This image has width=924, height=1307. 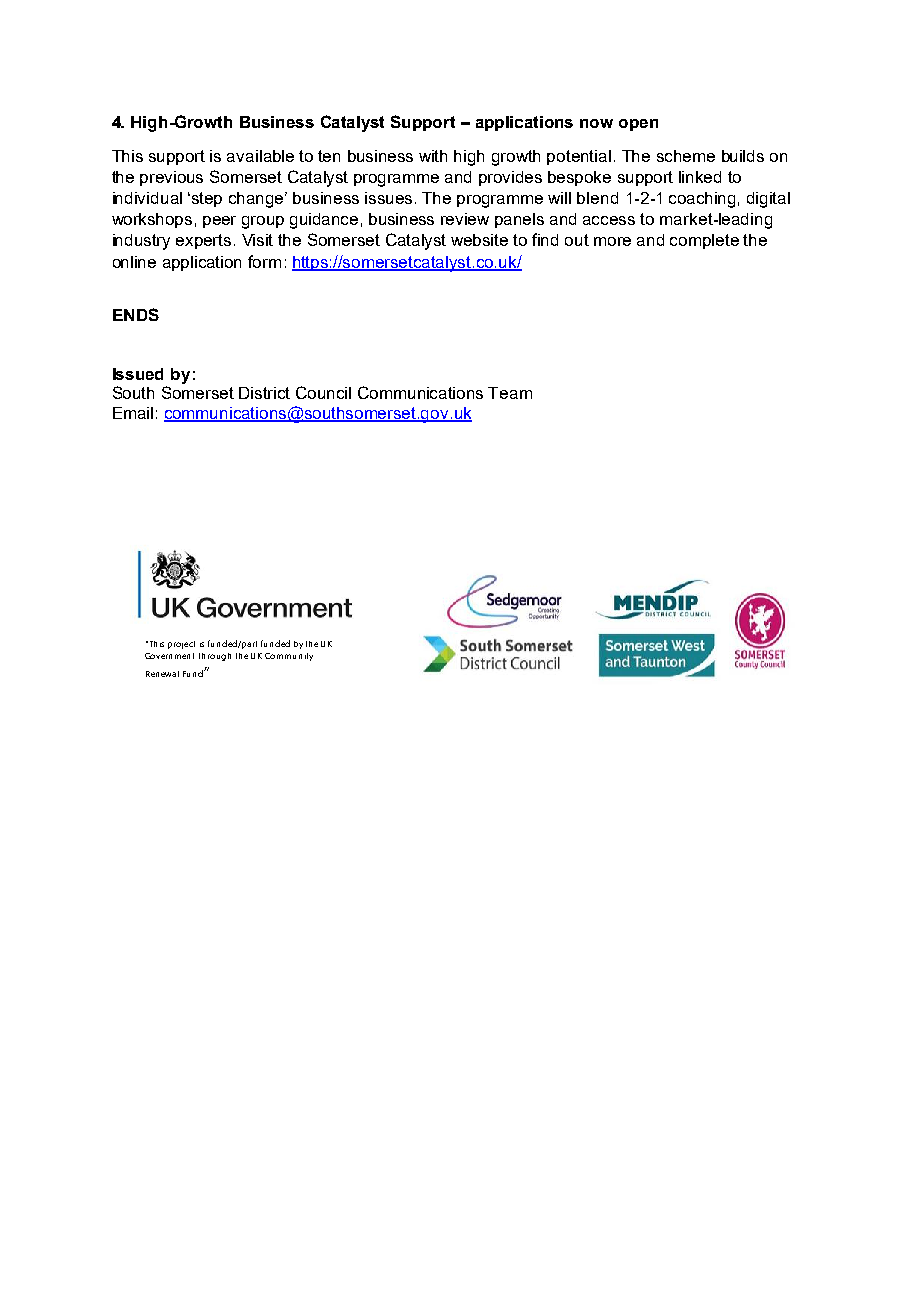 What do you see at coordinates (323, 392) in the image?
I see `Council` at bounding box center [323, 392].
